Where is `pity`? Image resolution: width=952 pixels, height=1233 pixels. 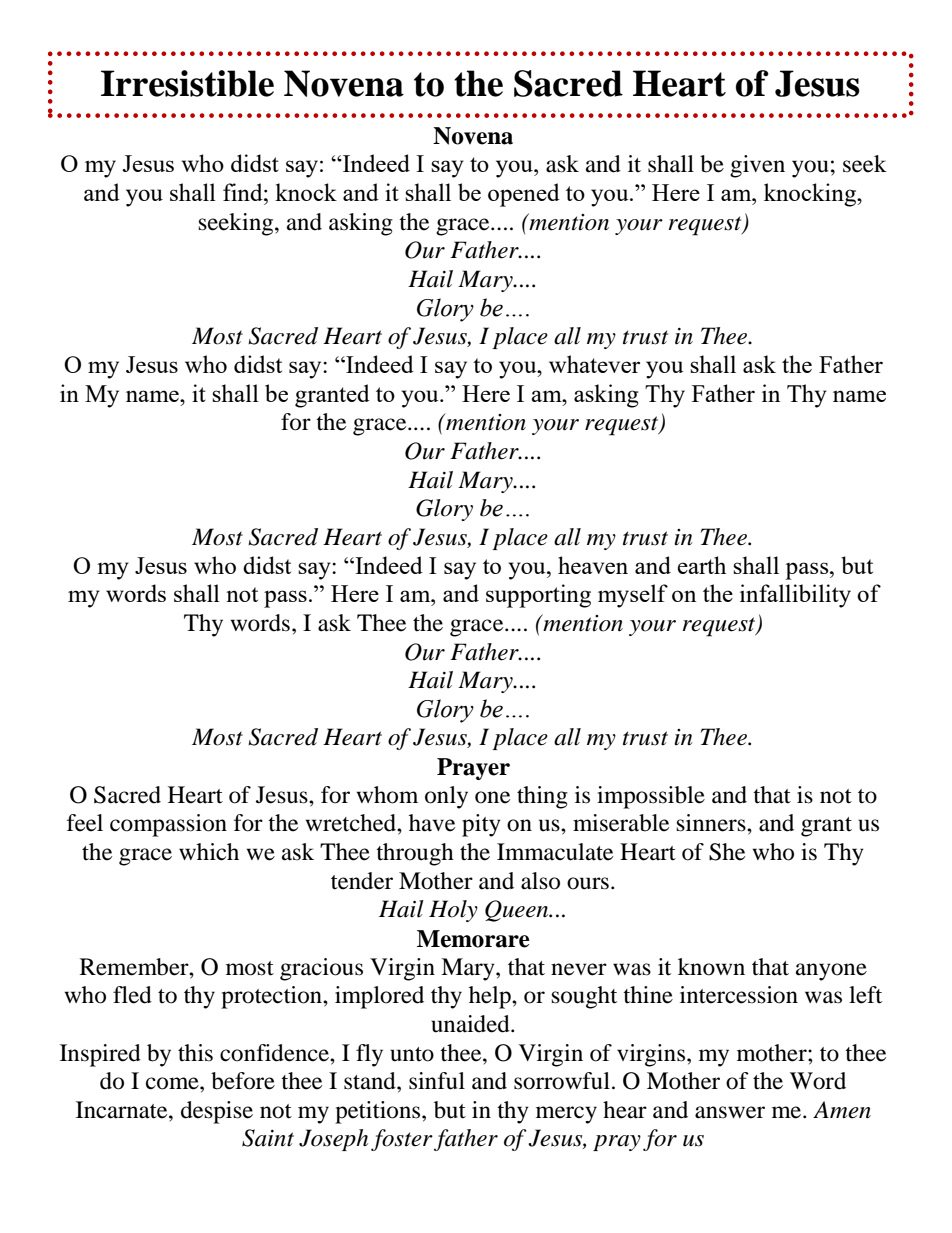
pity is located at coordinates (481, 825).
